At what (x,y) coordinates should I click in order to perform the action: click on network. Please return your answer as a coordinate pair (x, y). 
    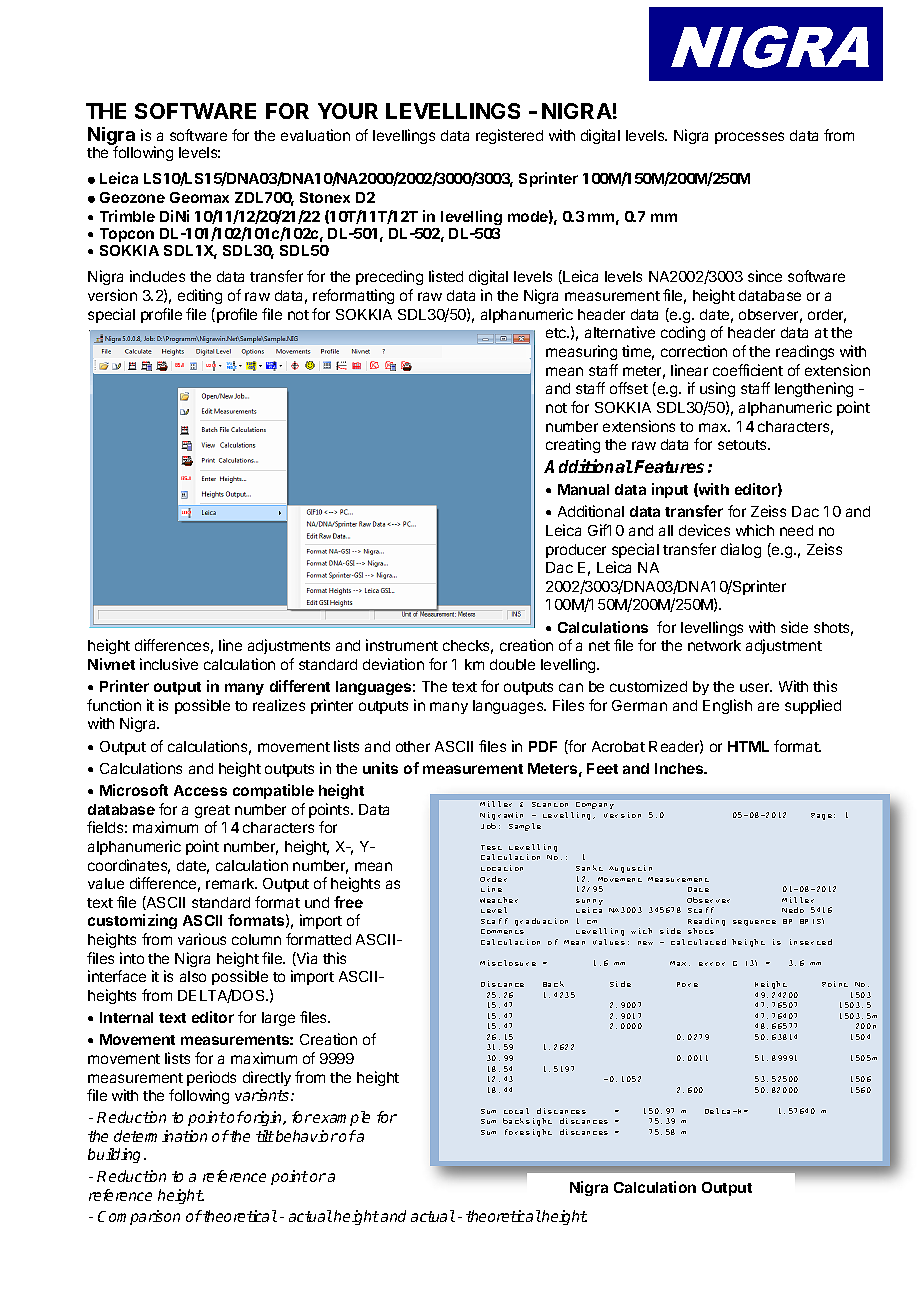
    Looking at the image, I should click on (714, 645).
